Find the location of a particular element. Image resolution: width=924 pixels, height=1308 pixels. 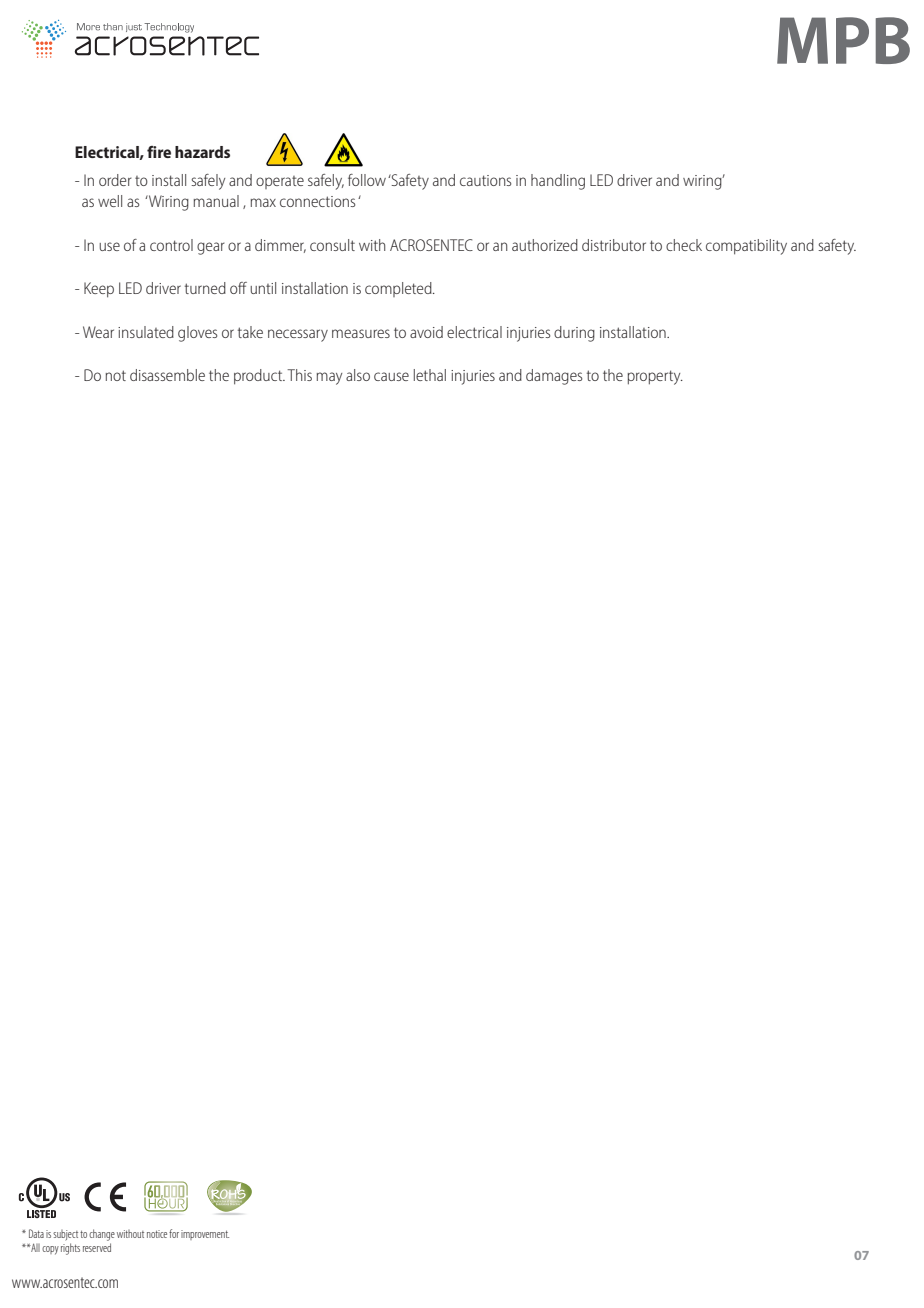

disassemble is located at coordinates (167, 375).
